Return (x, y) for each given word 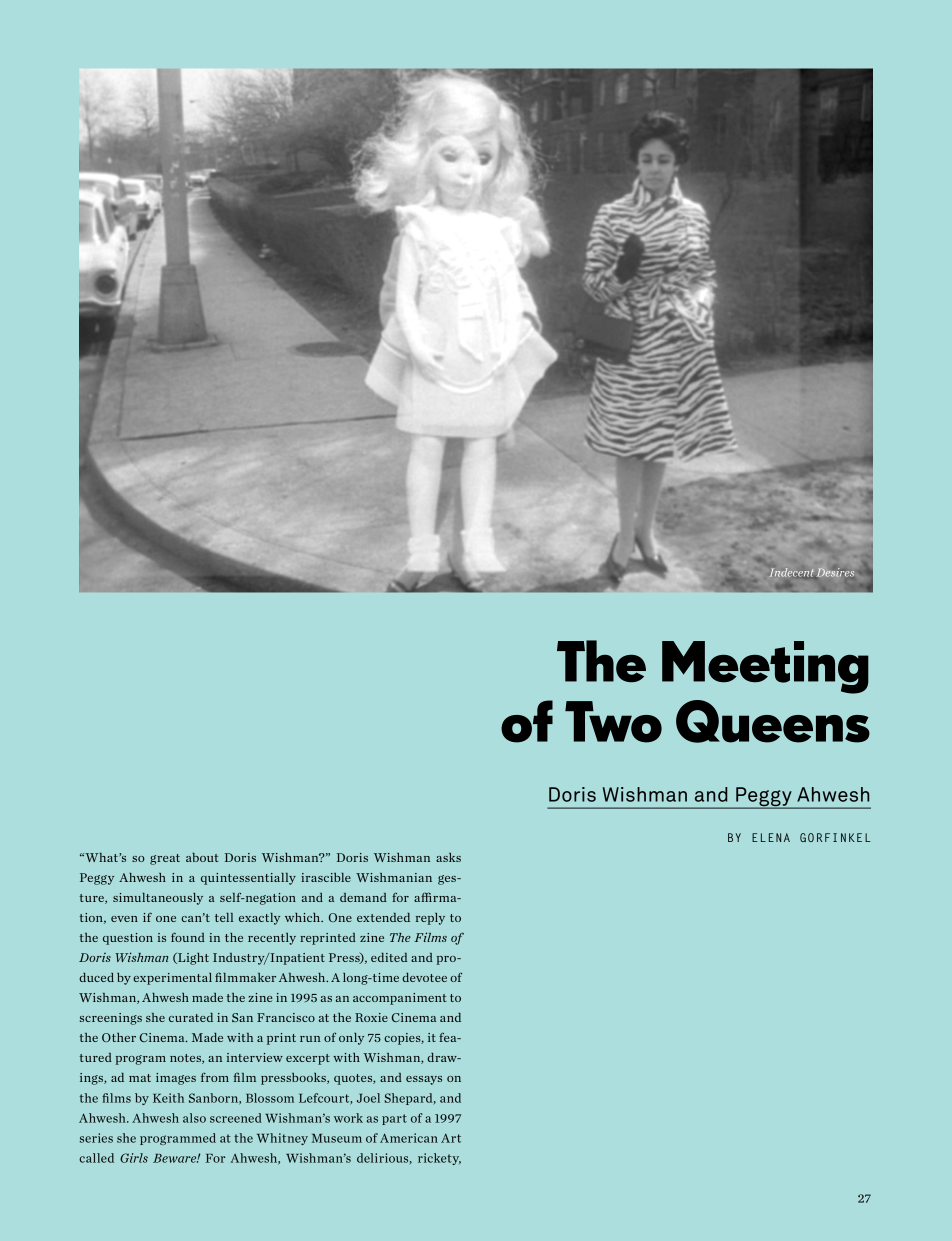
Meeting (765, 667)
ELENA (771, 837)
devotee (424, 977)
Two (613, 722)
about (202, 857)
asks (448, 857)
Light (192, 959)
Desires (834, 573)
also (194, 1118)
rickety (439, 1159)
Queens (773, 721)
